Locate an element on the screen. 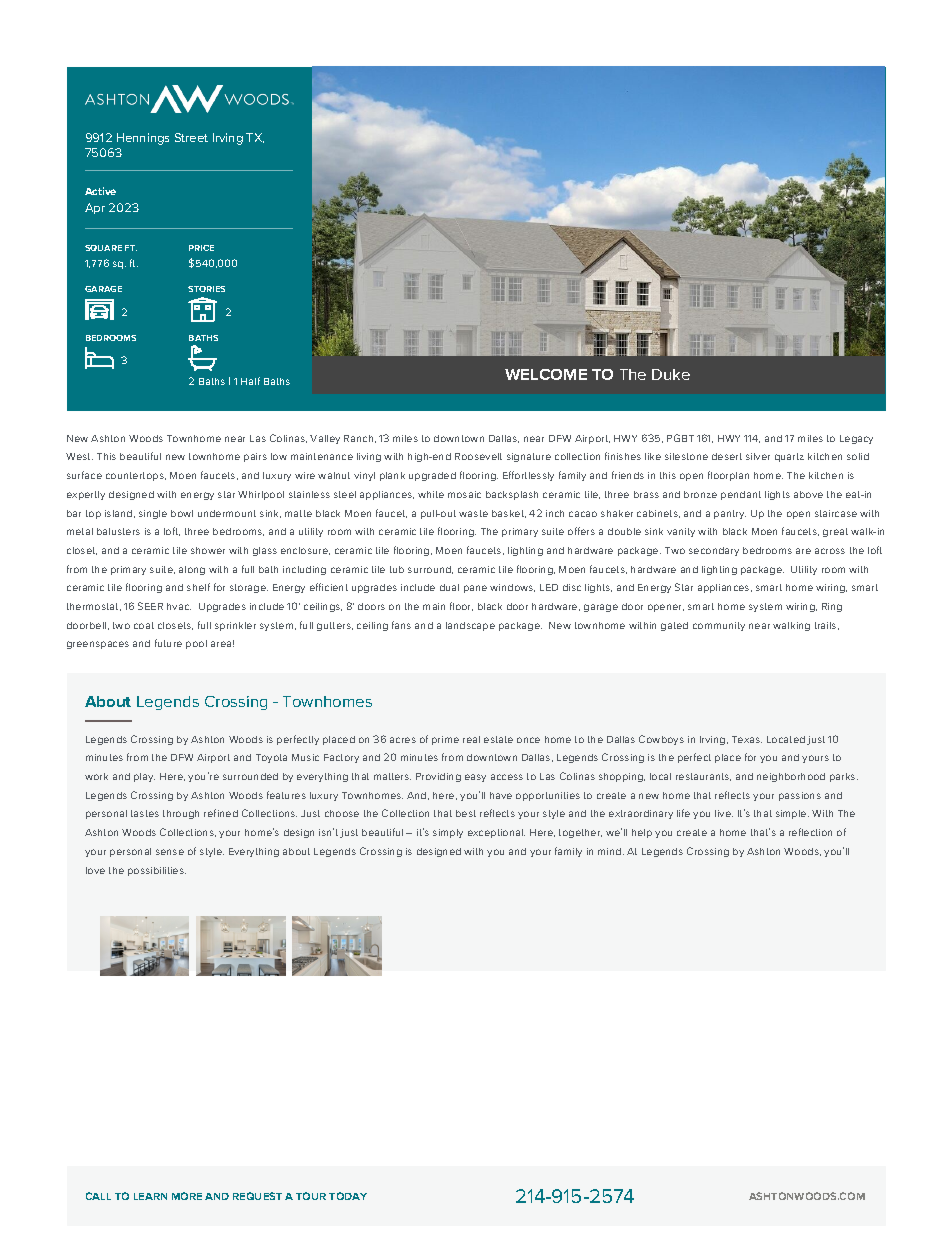 The height and width of the screenshot is (1233, 952). MORE is located at coordinates (187, 1196).
